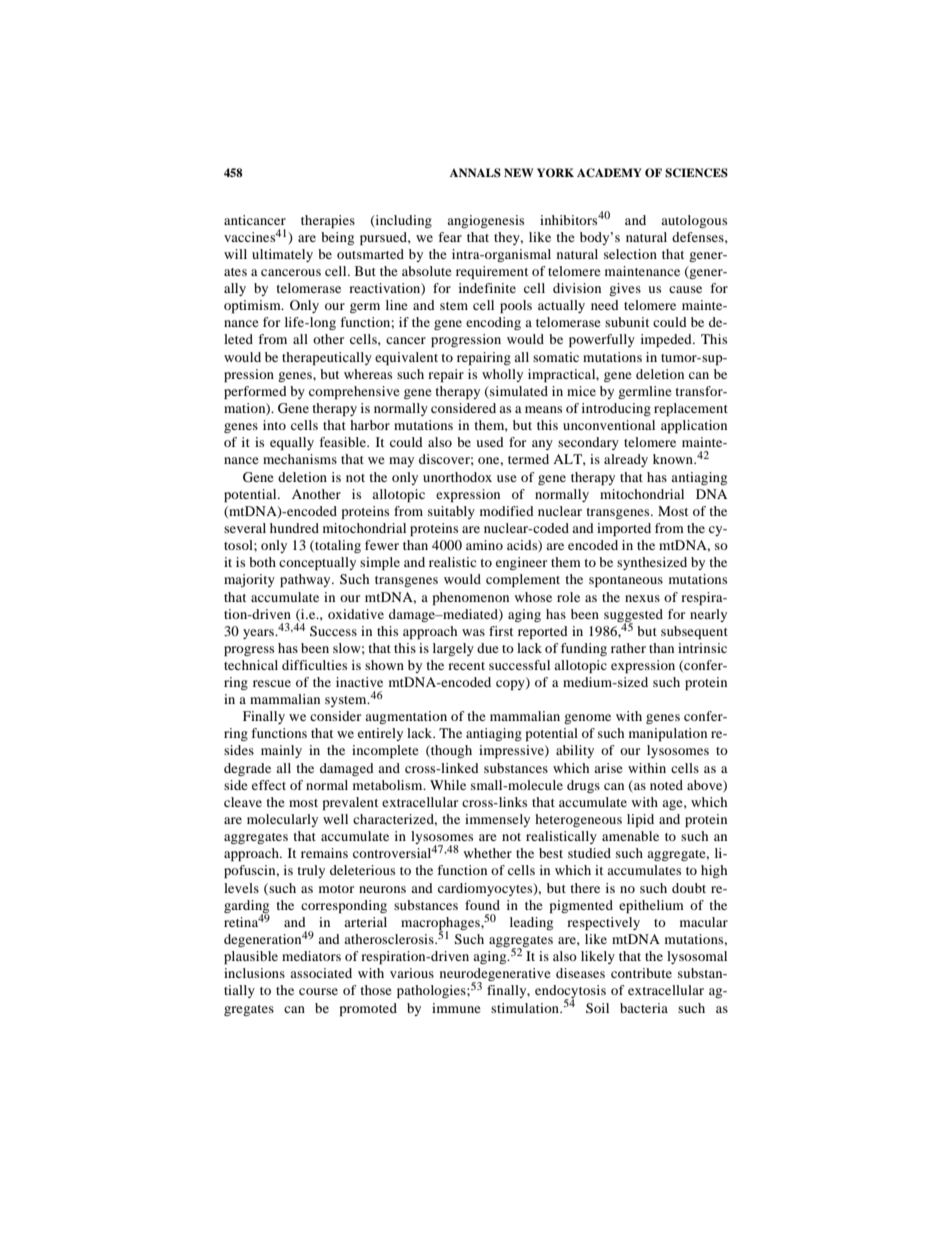  I want to click on therapies, so click(328, 221).
